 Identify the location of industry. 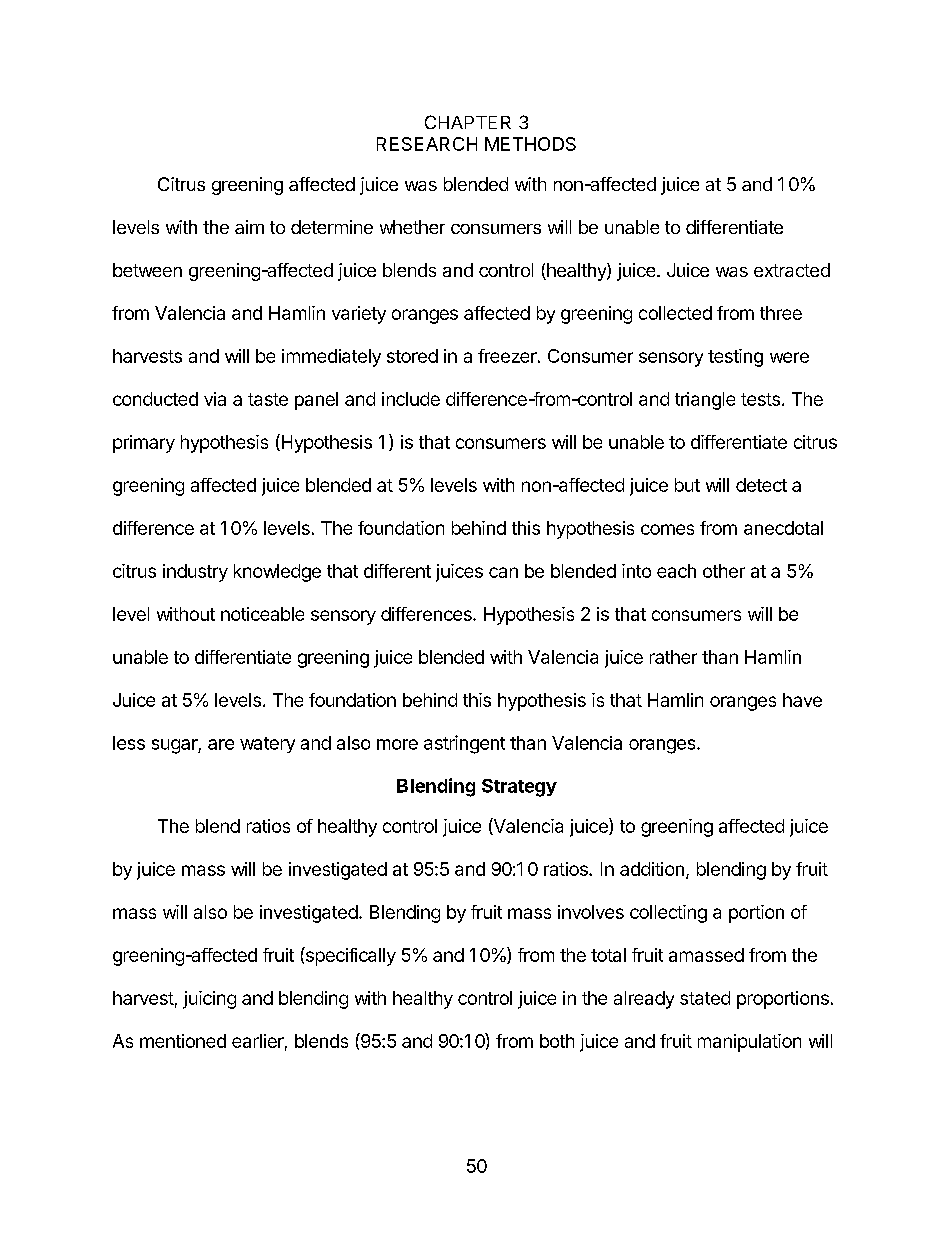
(195, 573).
